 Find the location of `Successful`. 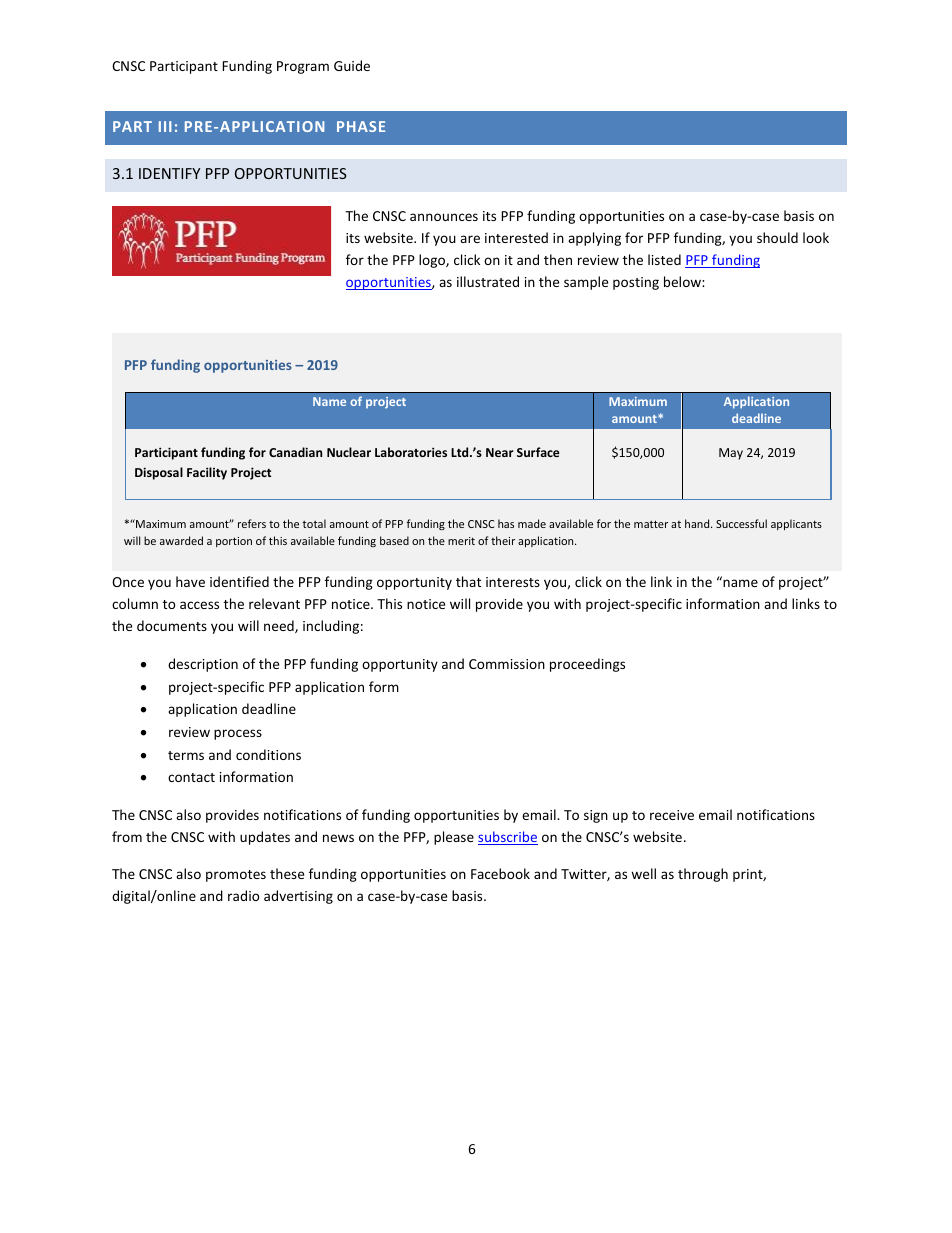

Successful is located at coordinates (741, 523).
